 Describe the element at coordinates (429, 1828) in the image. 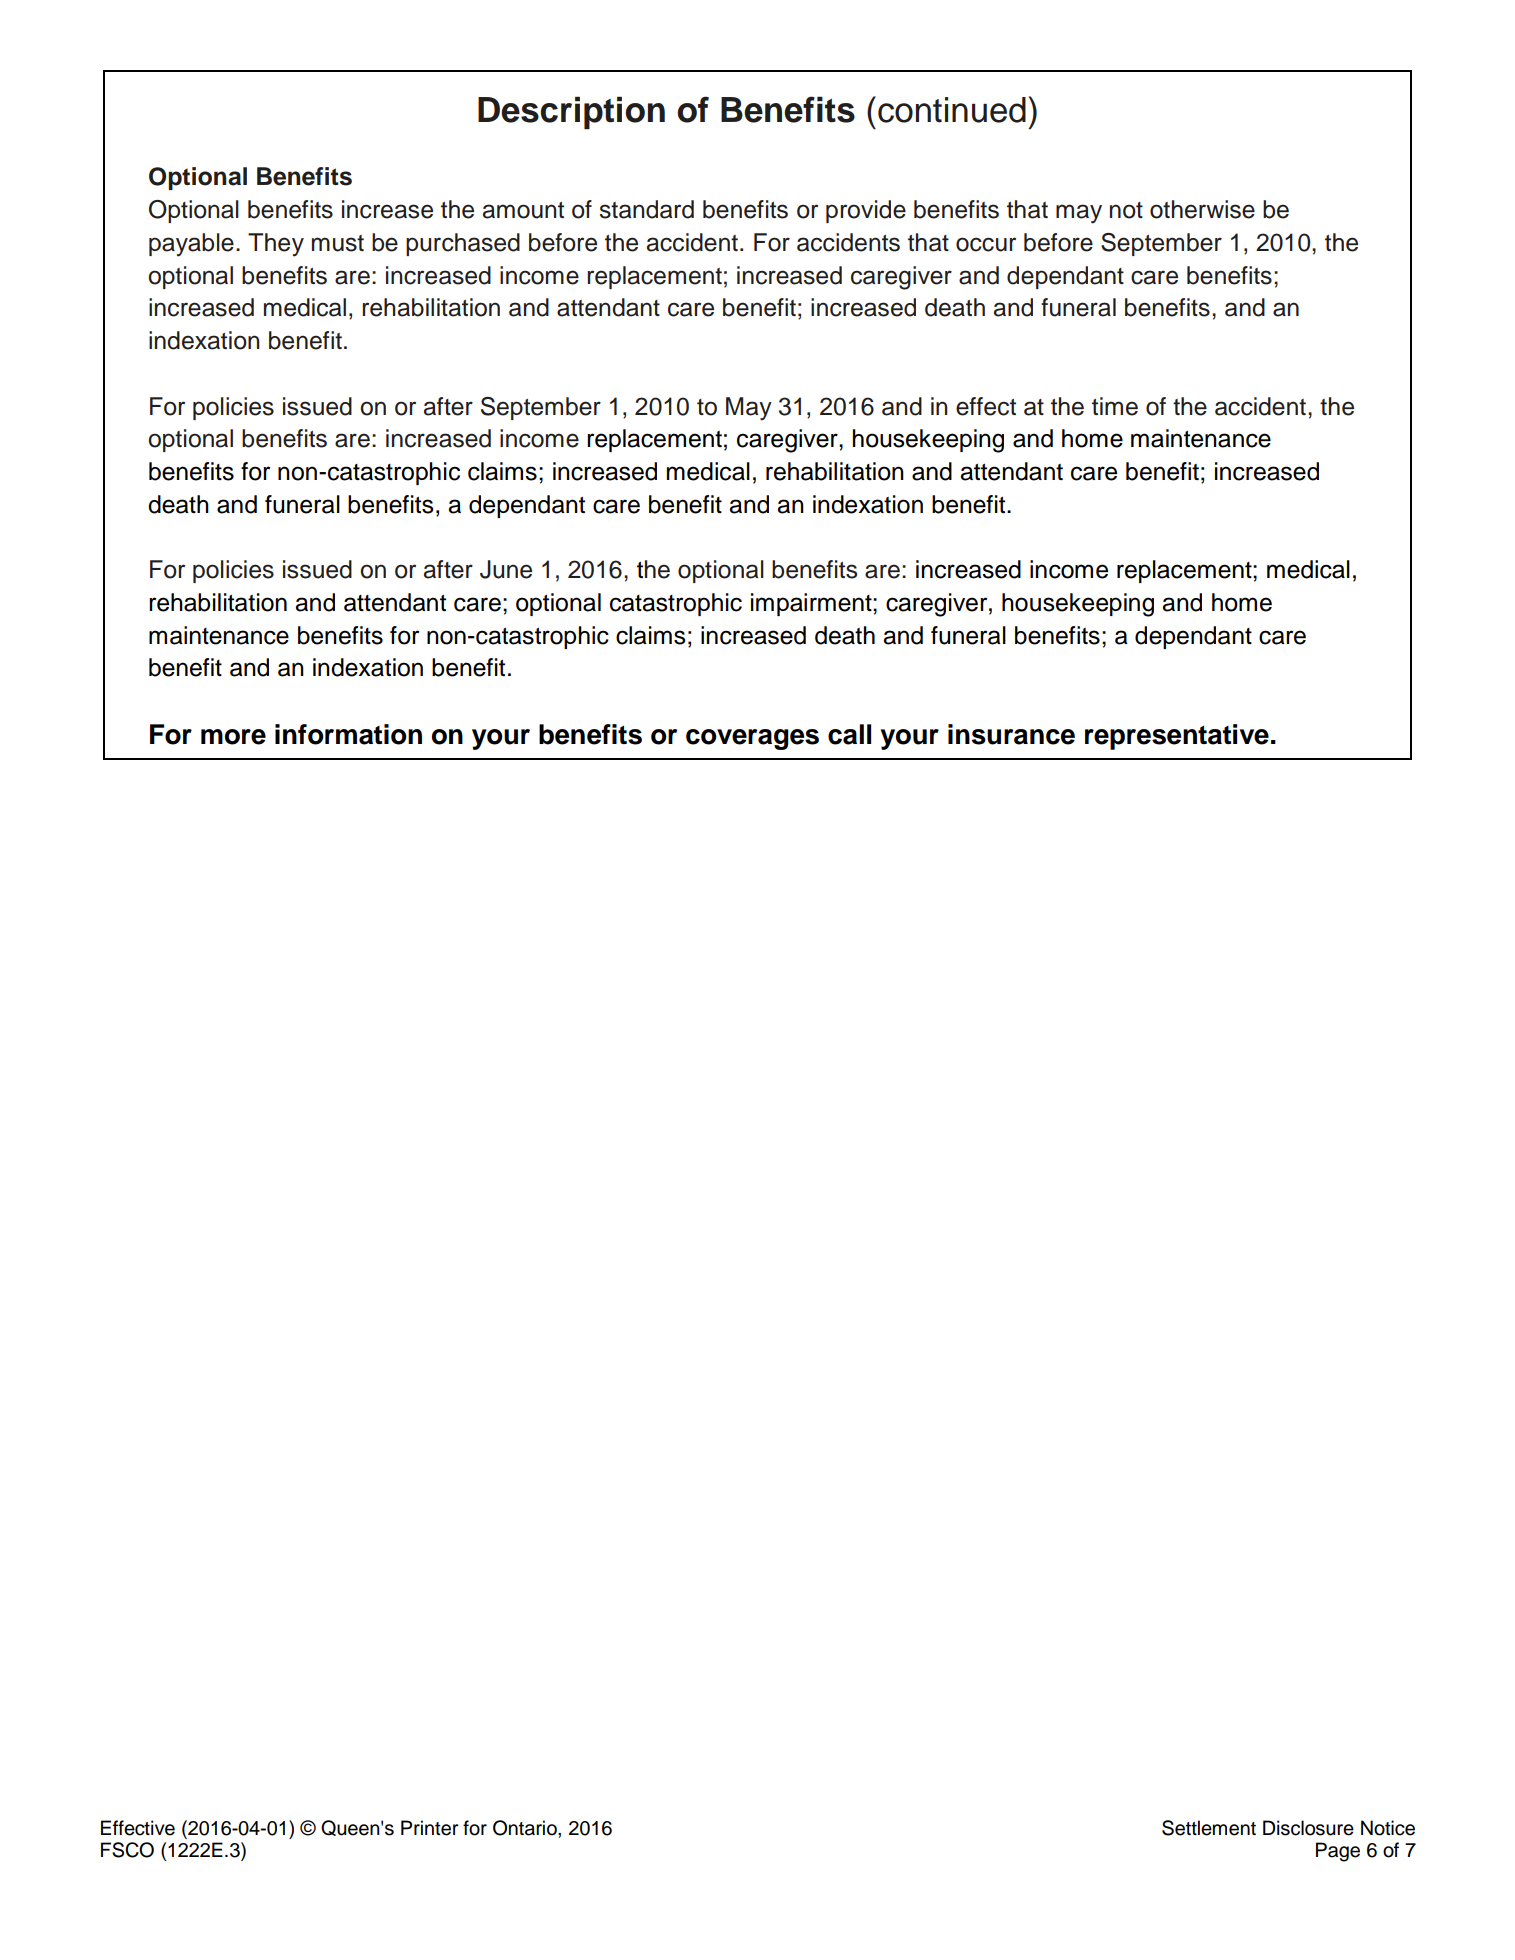

I see `Printer` at that location.
